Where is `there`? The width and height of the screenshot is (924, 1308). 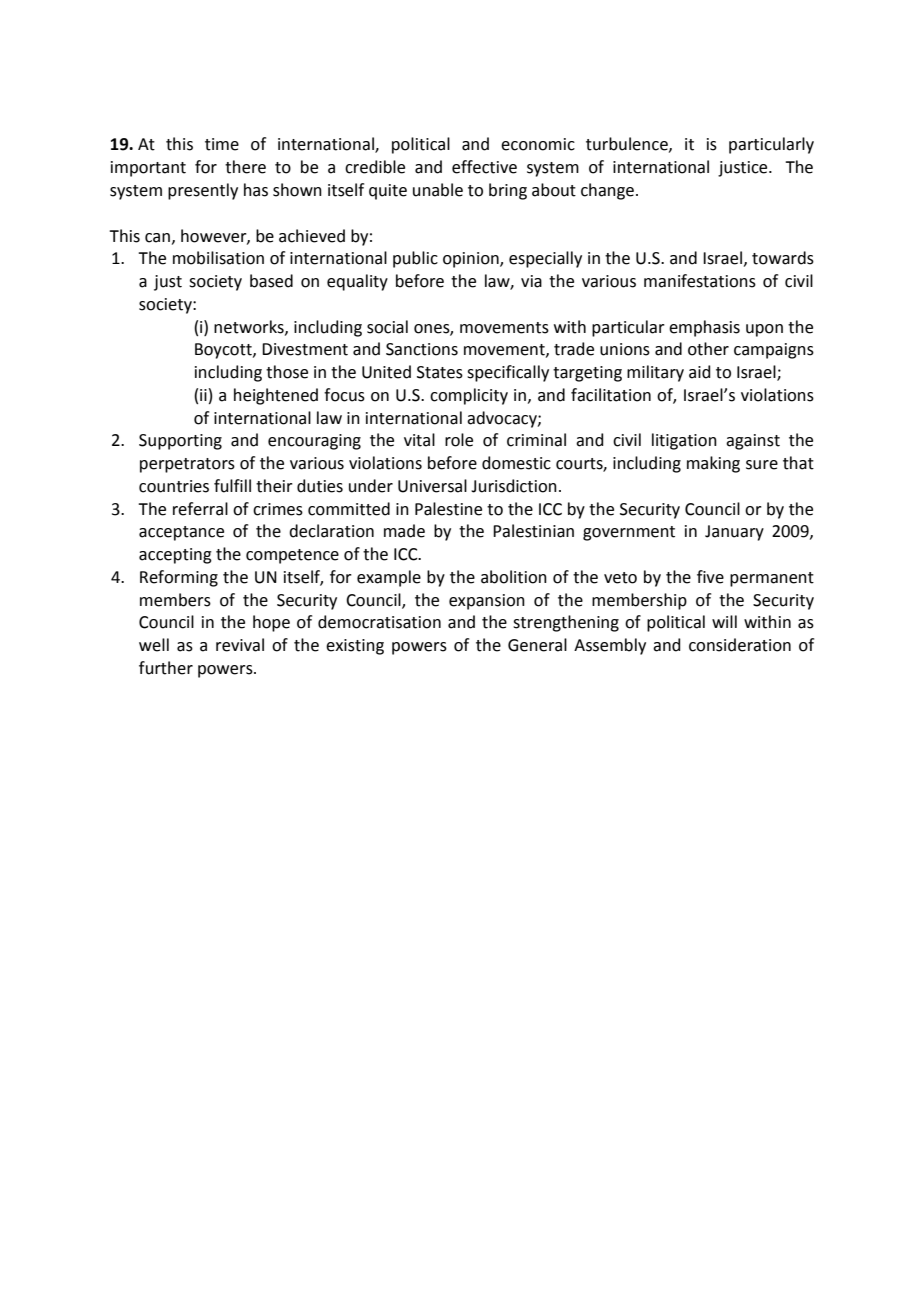
there is located at coordinates (245, 167).
